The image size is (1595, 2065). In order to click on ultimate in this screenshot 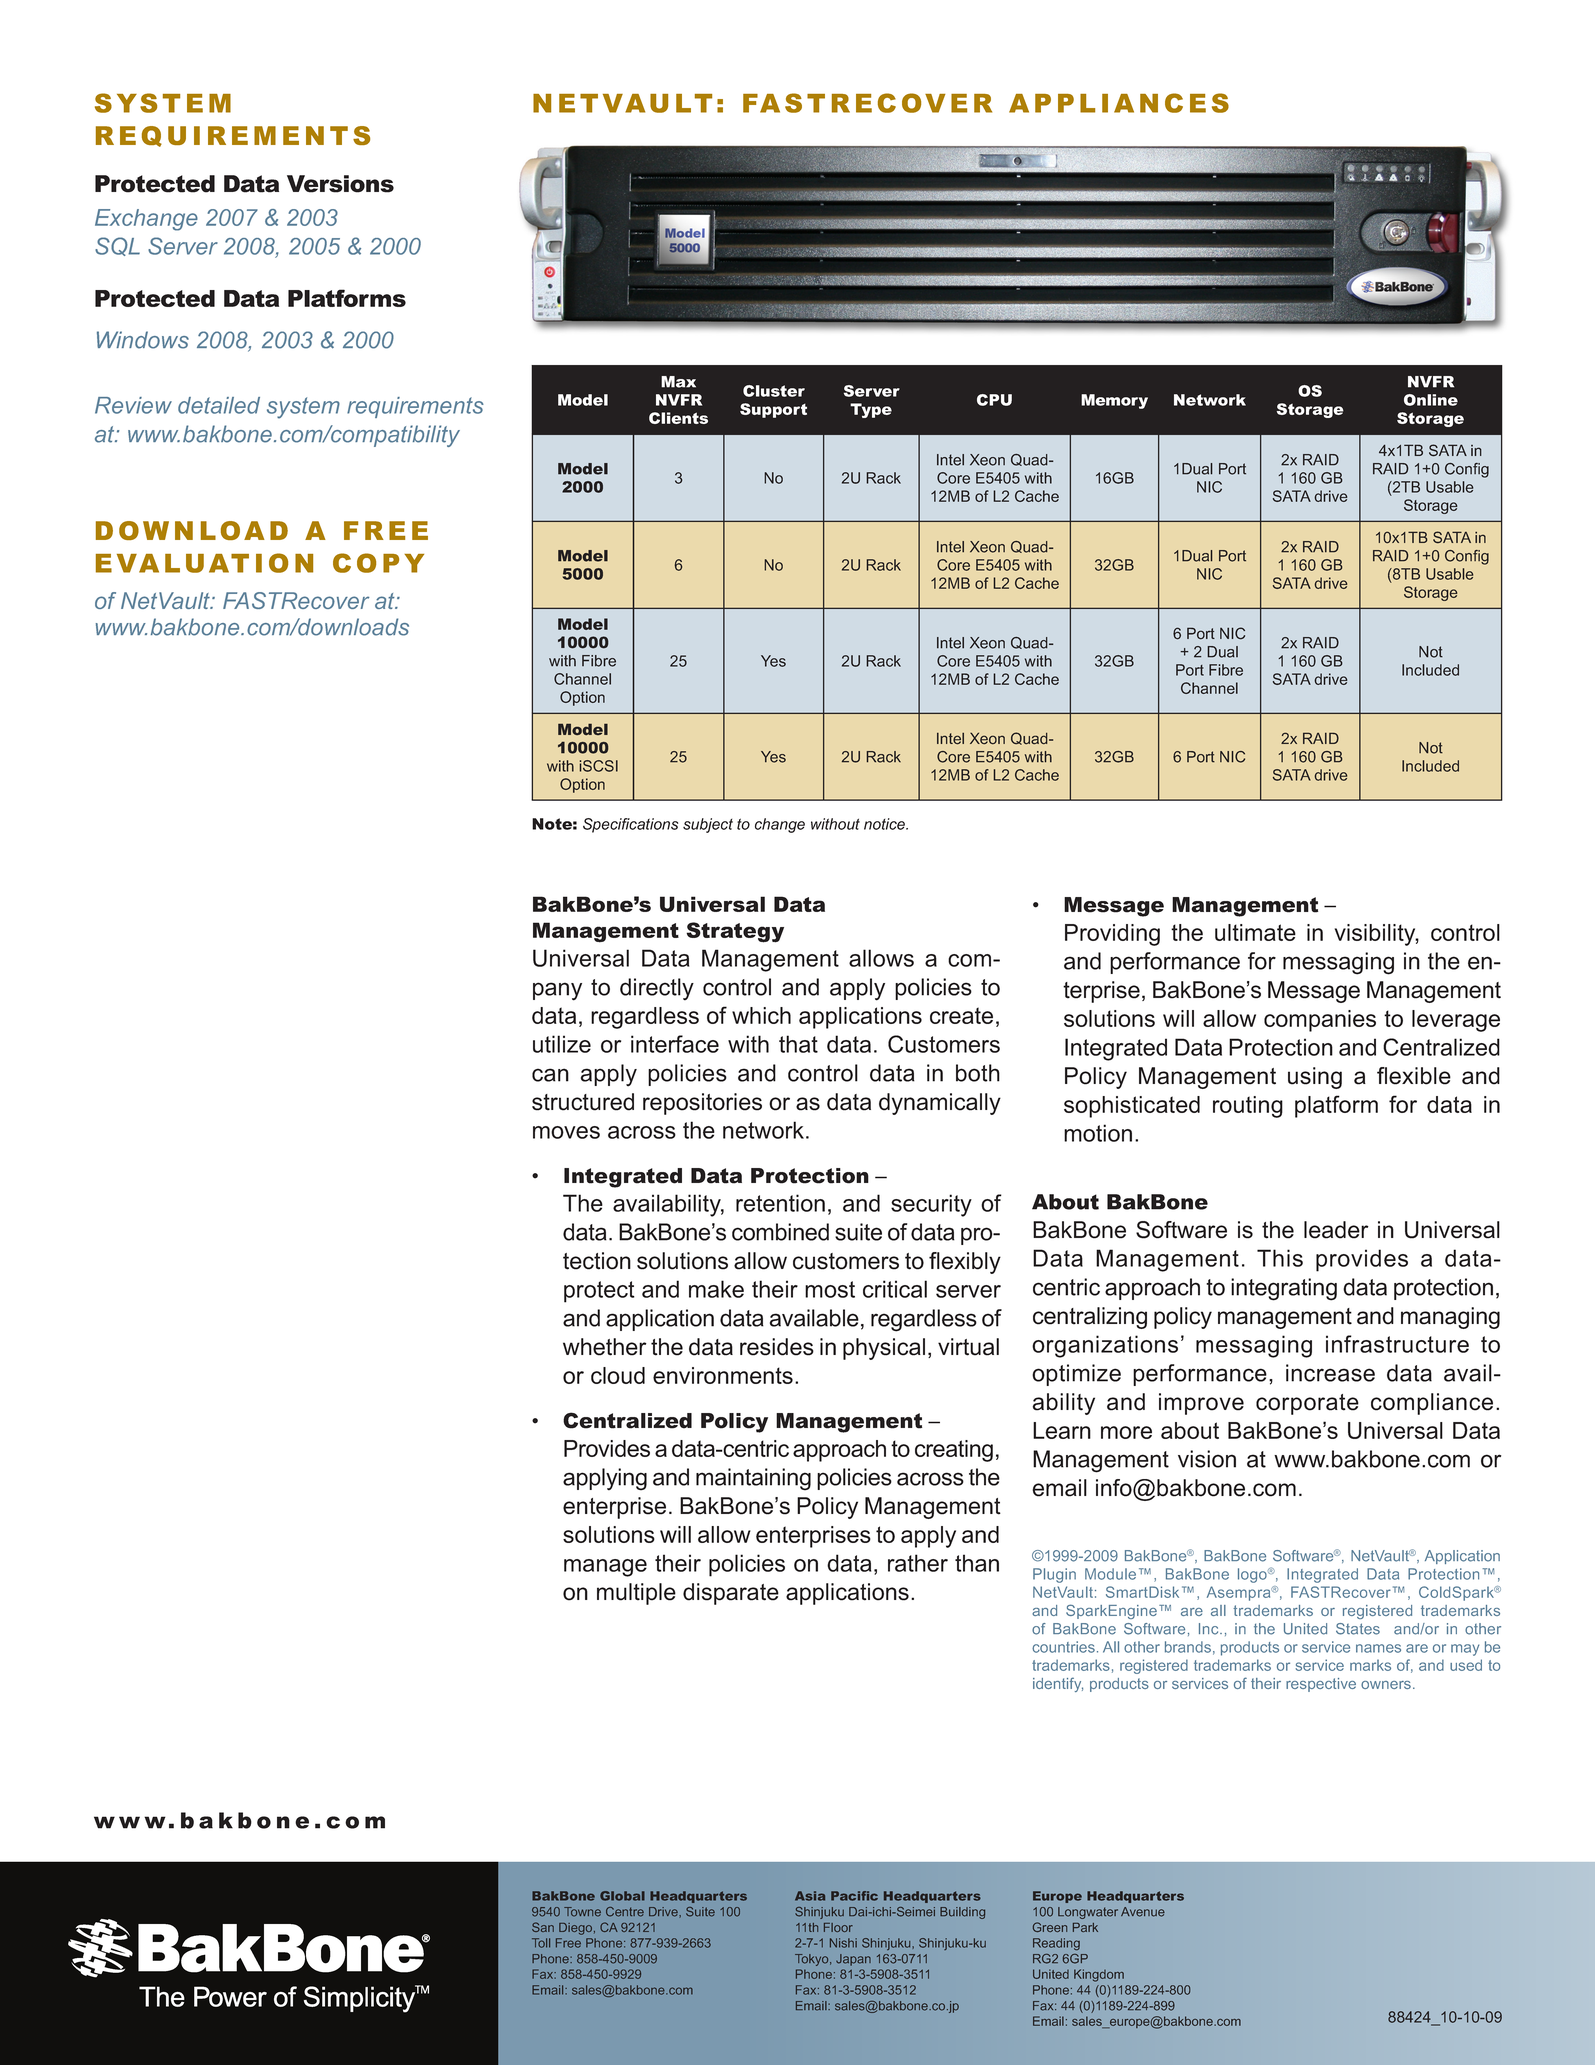, I will do `click(1255, 932)`.
